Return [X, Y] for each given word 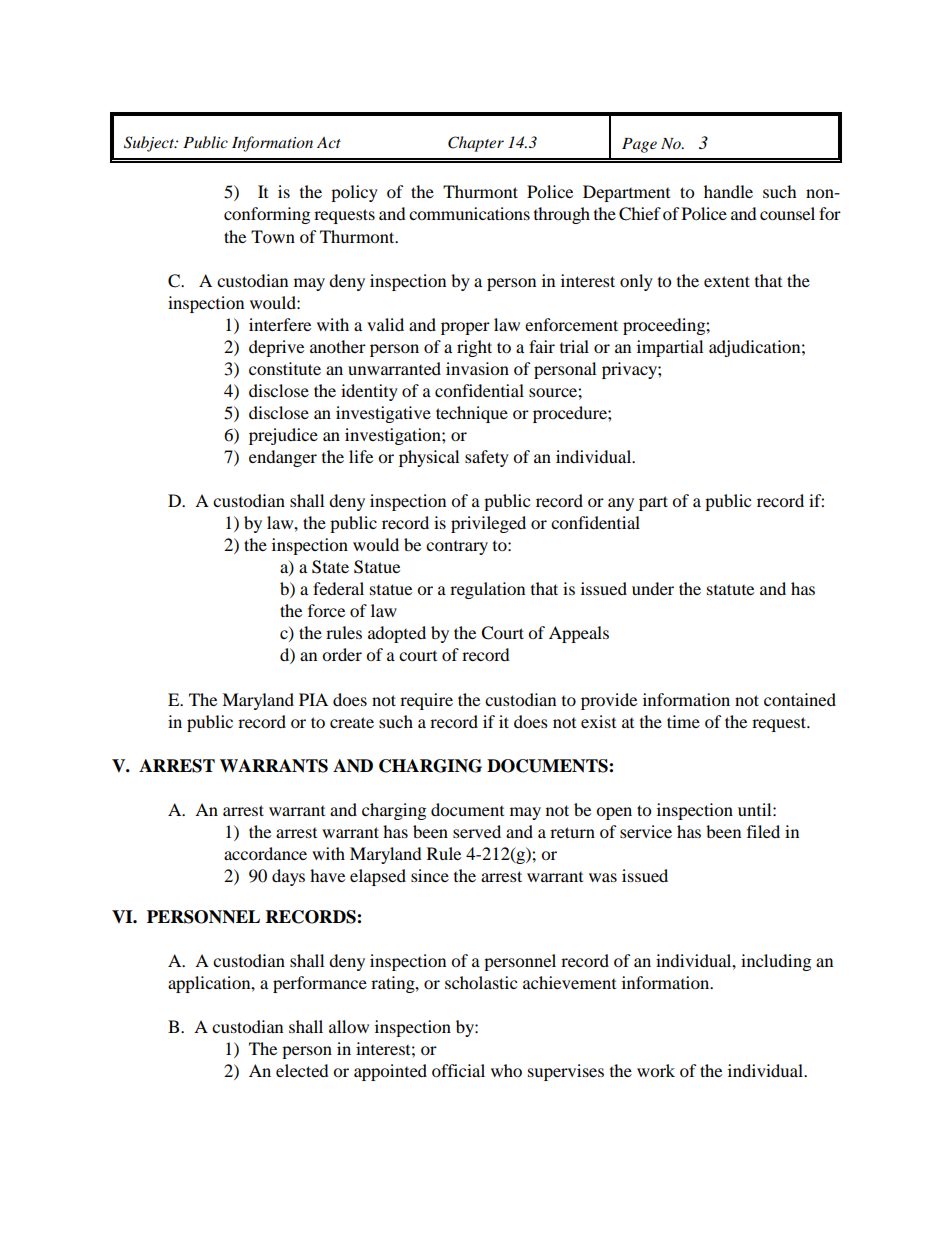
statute [730, 589]
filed [763, 831]
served [477, 831]
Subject [150, 144]
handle [728, 191]
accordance [265, 853]
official [458, 1070]
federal [338, 588]
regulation [487, 590]
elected [302, 1070]
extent [727, 281]
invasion [477, 368]
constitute [285, 368]
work [656, 1070]
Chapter [476, 144]
